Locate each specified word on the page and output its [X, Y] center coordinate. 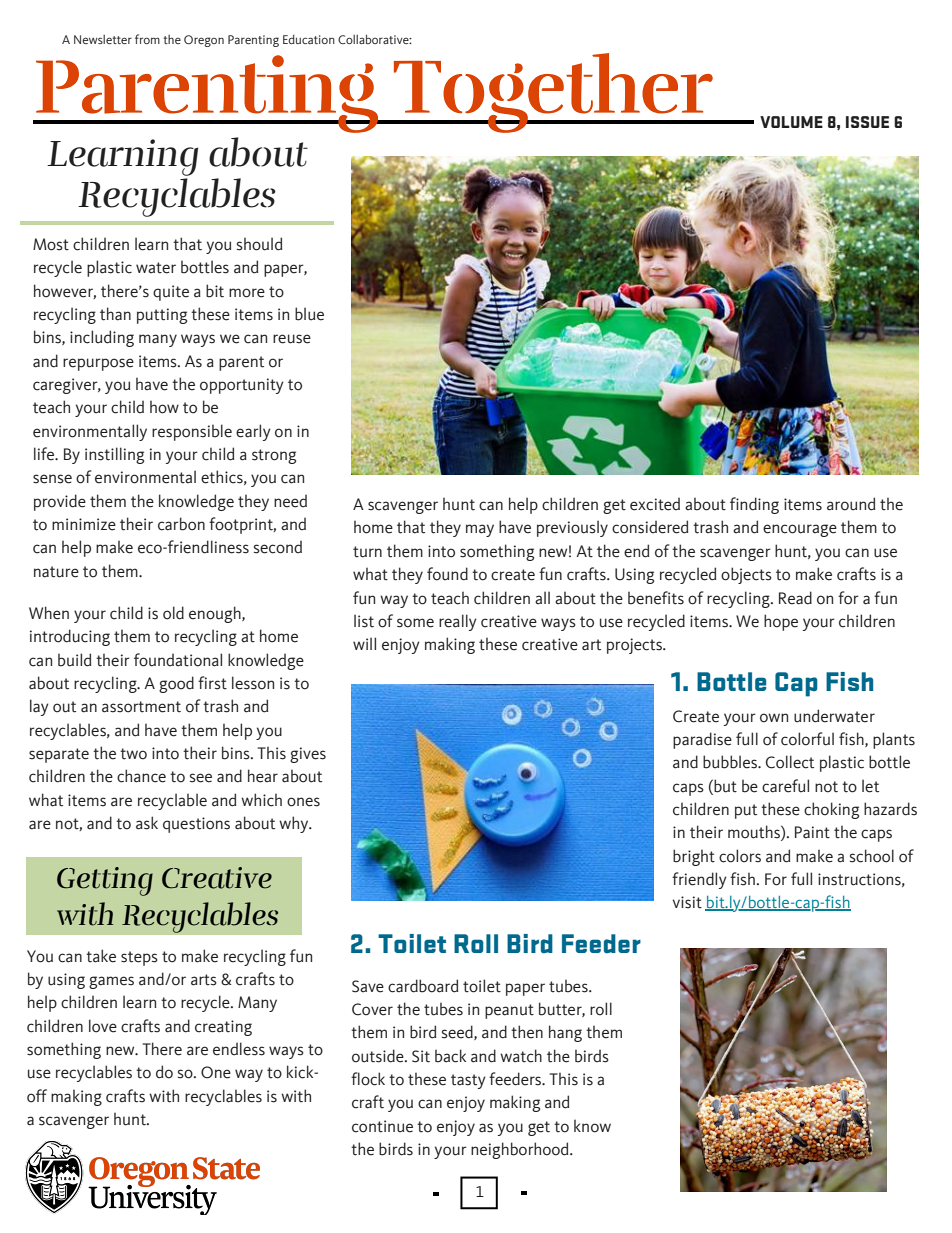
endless [239, 1049]
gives [308, 755]
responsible [192, 432]
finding [754, 505]
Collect [790, 762]
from [147, 39]
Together [553, 93]
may [480, 530]
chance [141, 776]
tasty [468, 1081]
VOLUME [791, 122]
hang [565, 1033]
